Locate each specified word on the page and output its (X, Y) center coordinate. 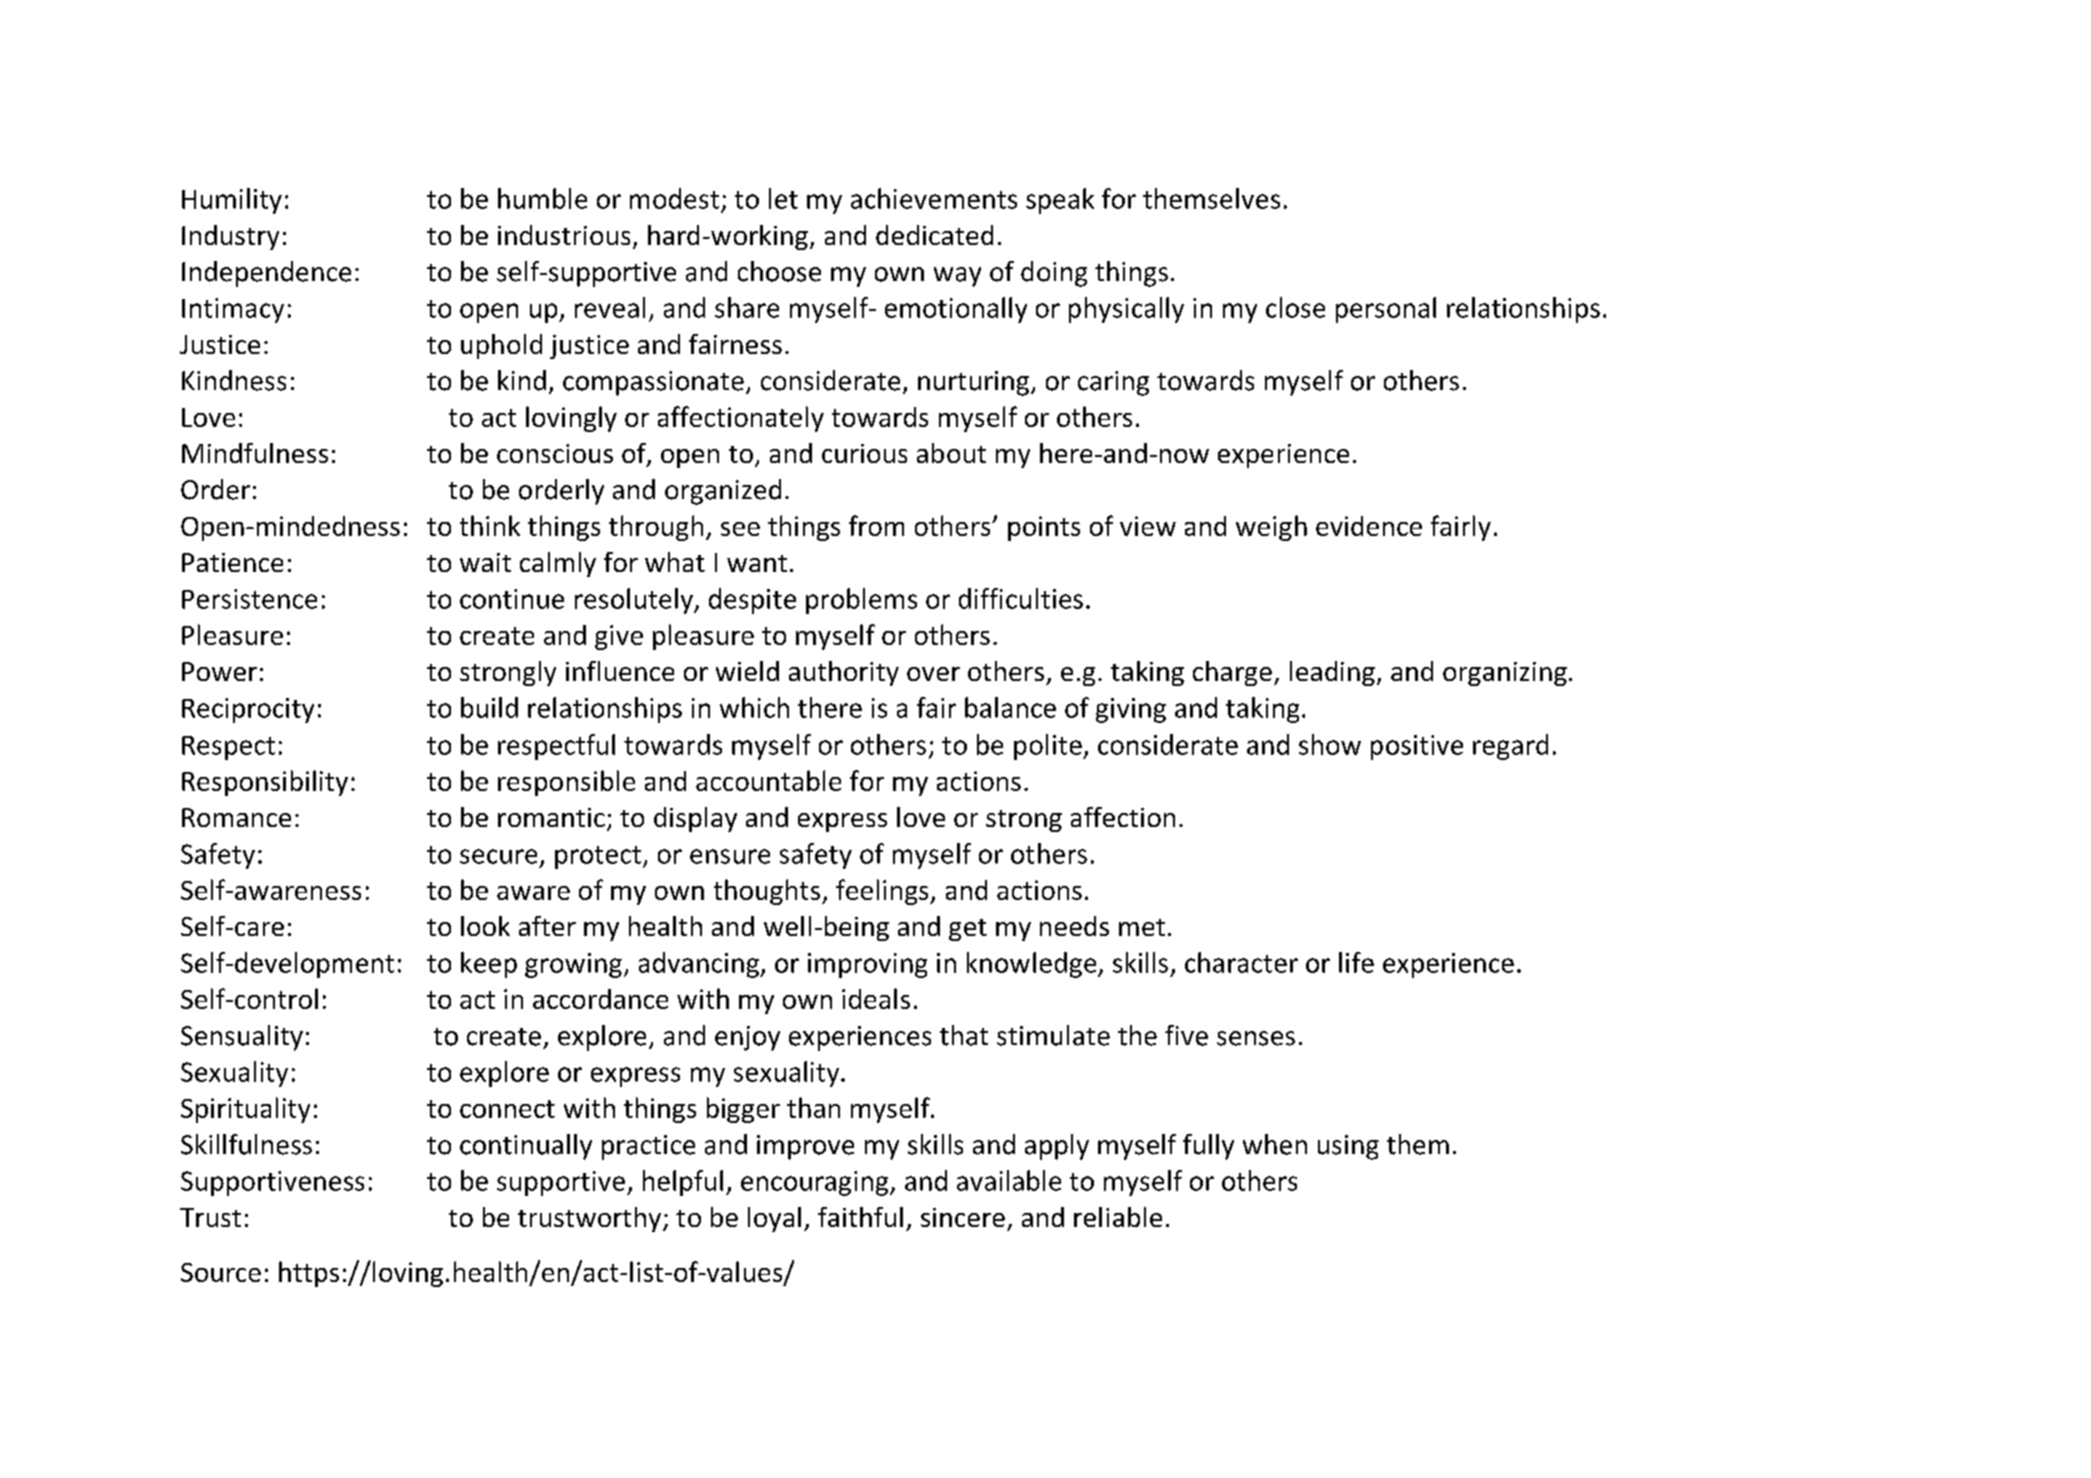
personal (1386, 310)
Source (221, 1272)
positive (1417, 747)
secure (498, 856)
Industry (230, 237)
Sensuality (242, 1038)
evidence (1369, 526)
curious (864, 453)
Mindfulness (255, 453)
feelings (883, 892)
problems (861, 601)
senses (1256, 1038)
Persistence (249, 599)
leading (1332, 673)
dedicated (934, 235)
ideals (876, 998)
